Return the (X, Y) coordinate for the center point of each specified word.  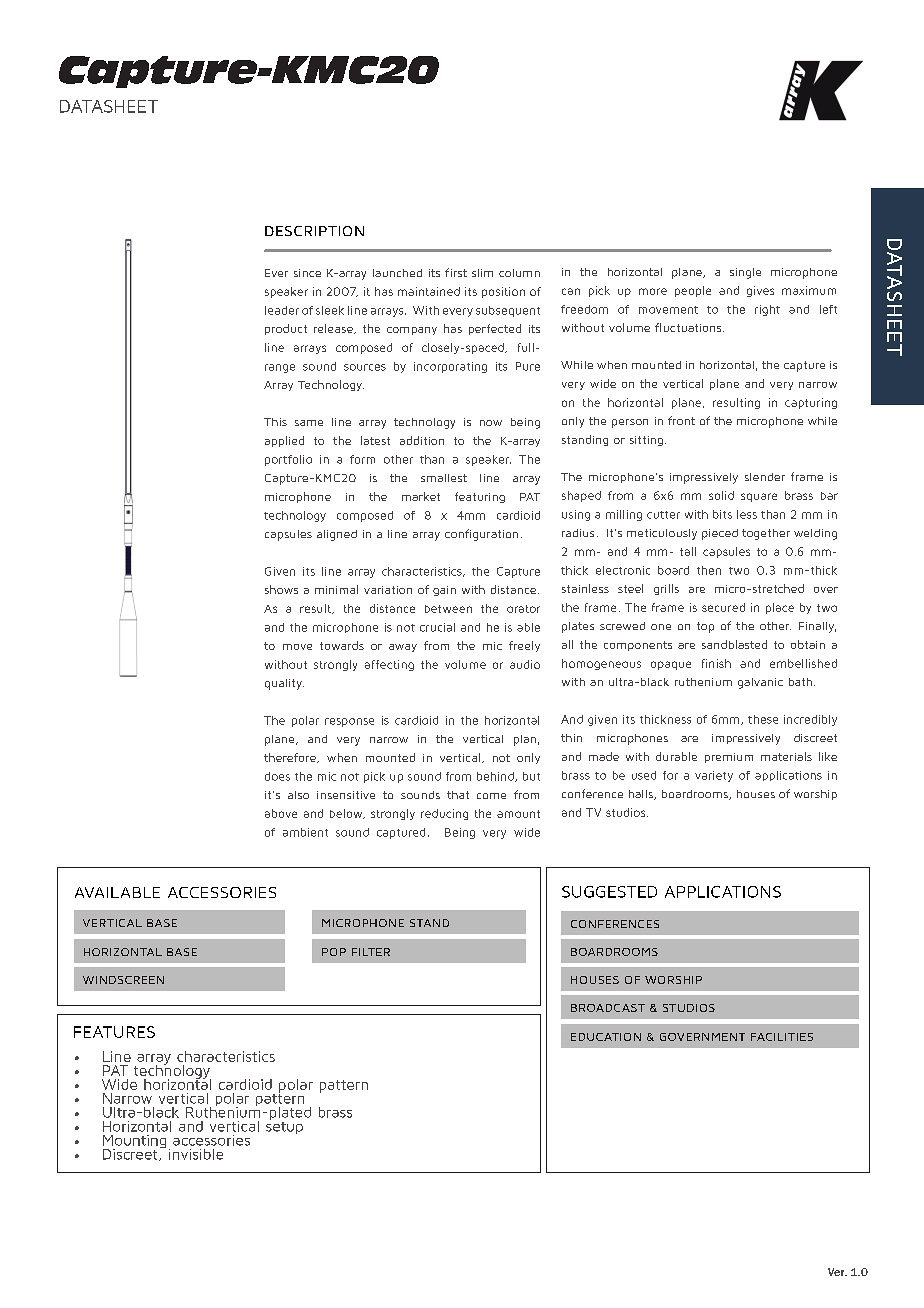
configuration (481, 535)
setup (284, 1126)
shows (281, 589)
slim (482, 273)
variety (714, 776)
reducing (444, 814)
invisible (196, 1154)
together (766, 534)
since (307, 273)
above (281, 813)
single (745, 273)
